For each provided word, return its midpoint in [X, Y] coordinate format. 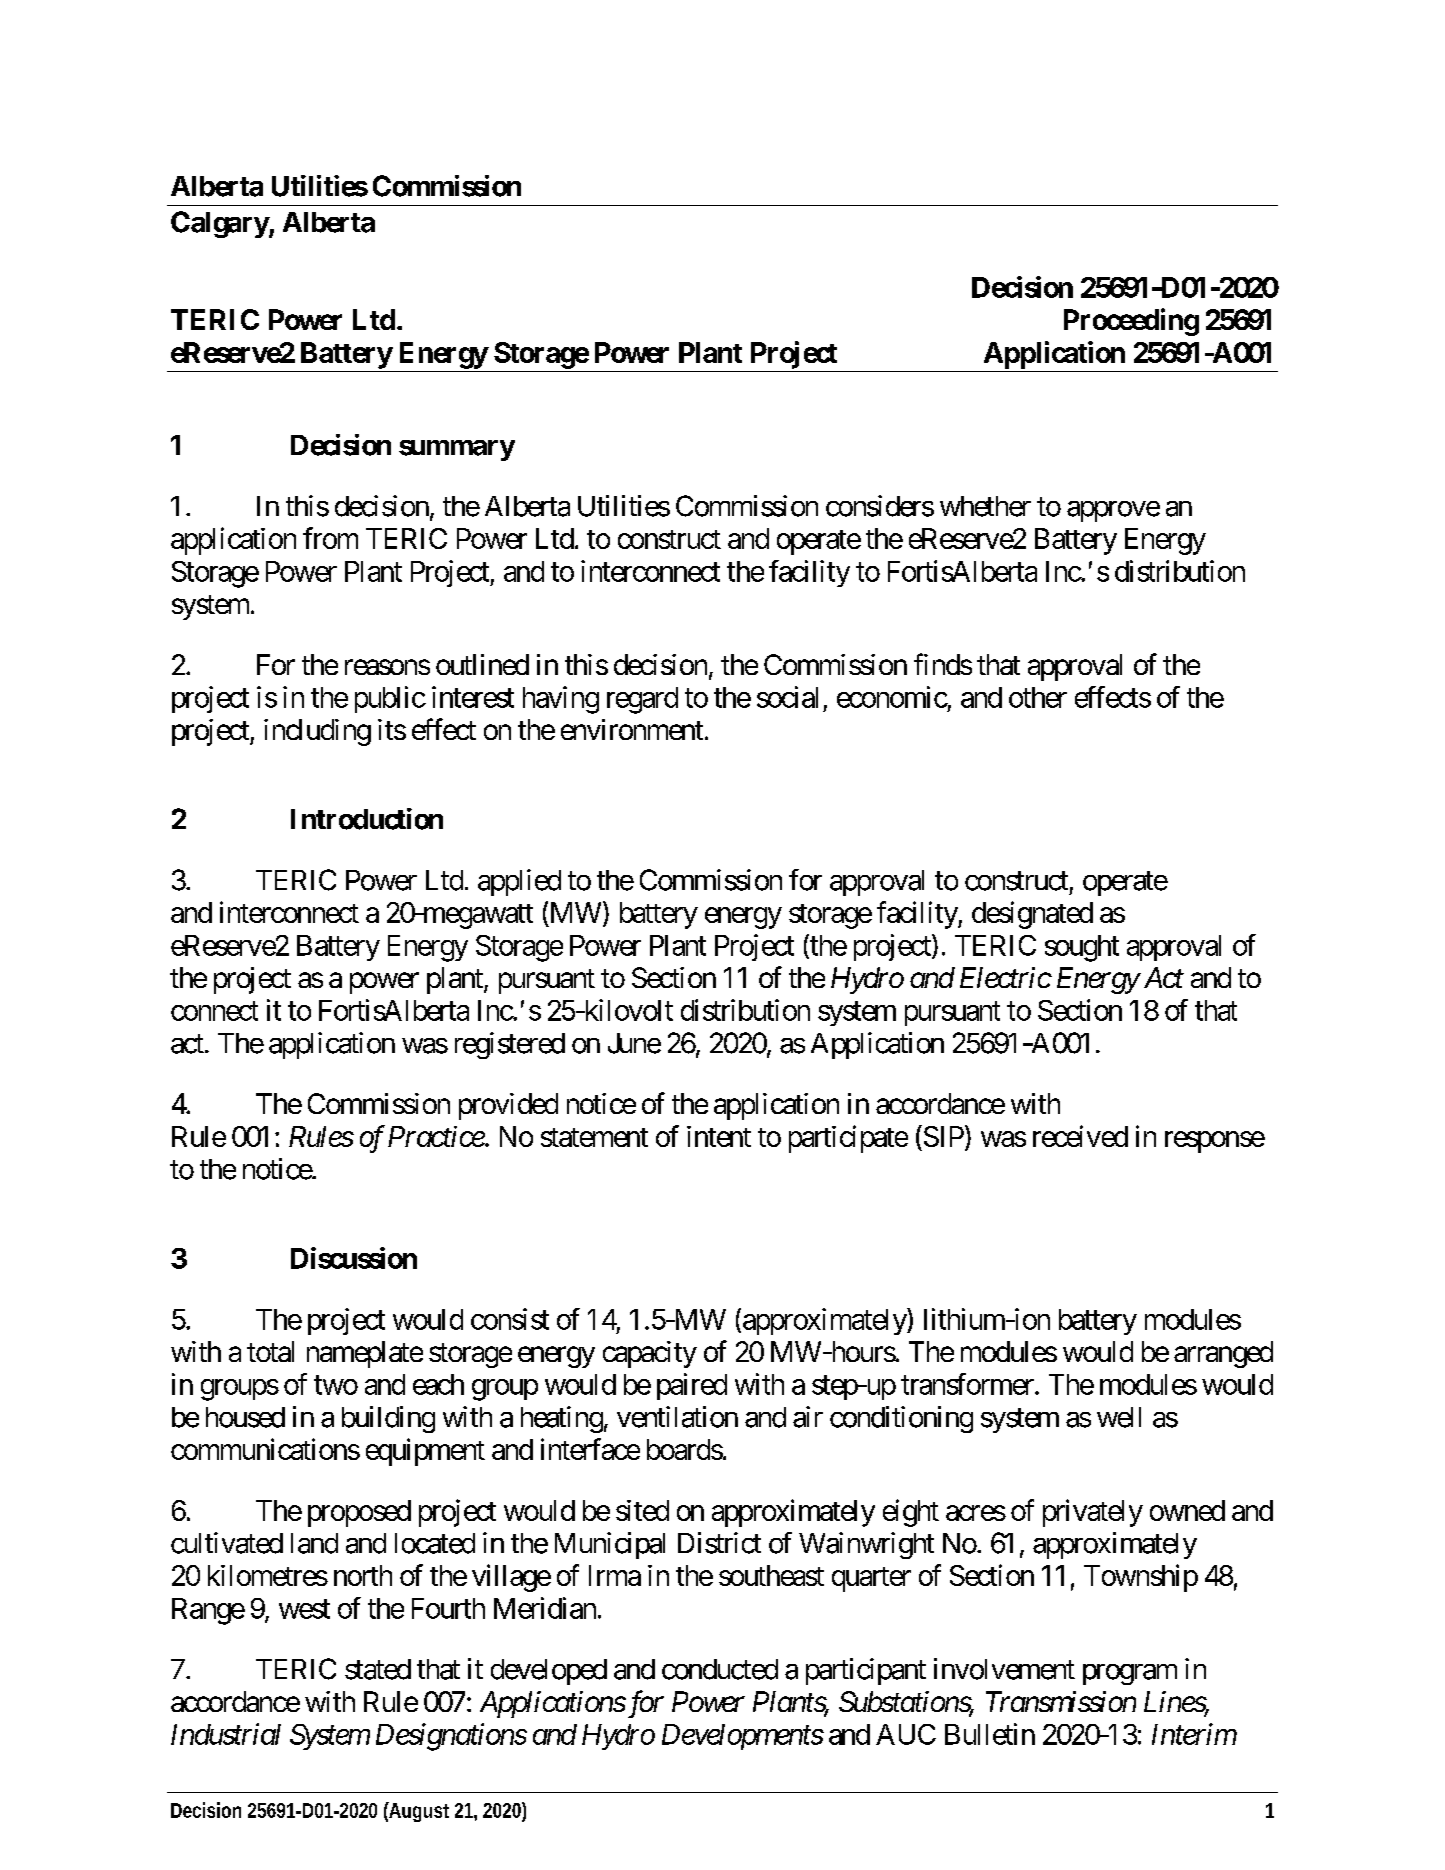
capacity [650, 1354]
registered [510, 1045]
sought [1082, 948]
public [390, 699]
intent [719, 1136]
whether [985, 506]
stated [378, 1669]
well [1119, 1417]
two [336, 1385]
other [1038, 697]
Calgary [220, 224]
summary [457, 450]
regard [642, 700]
